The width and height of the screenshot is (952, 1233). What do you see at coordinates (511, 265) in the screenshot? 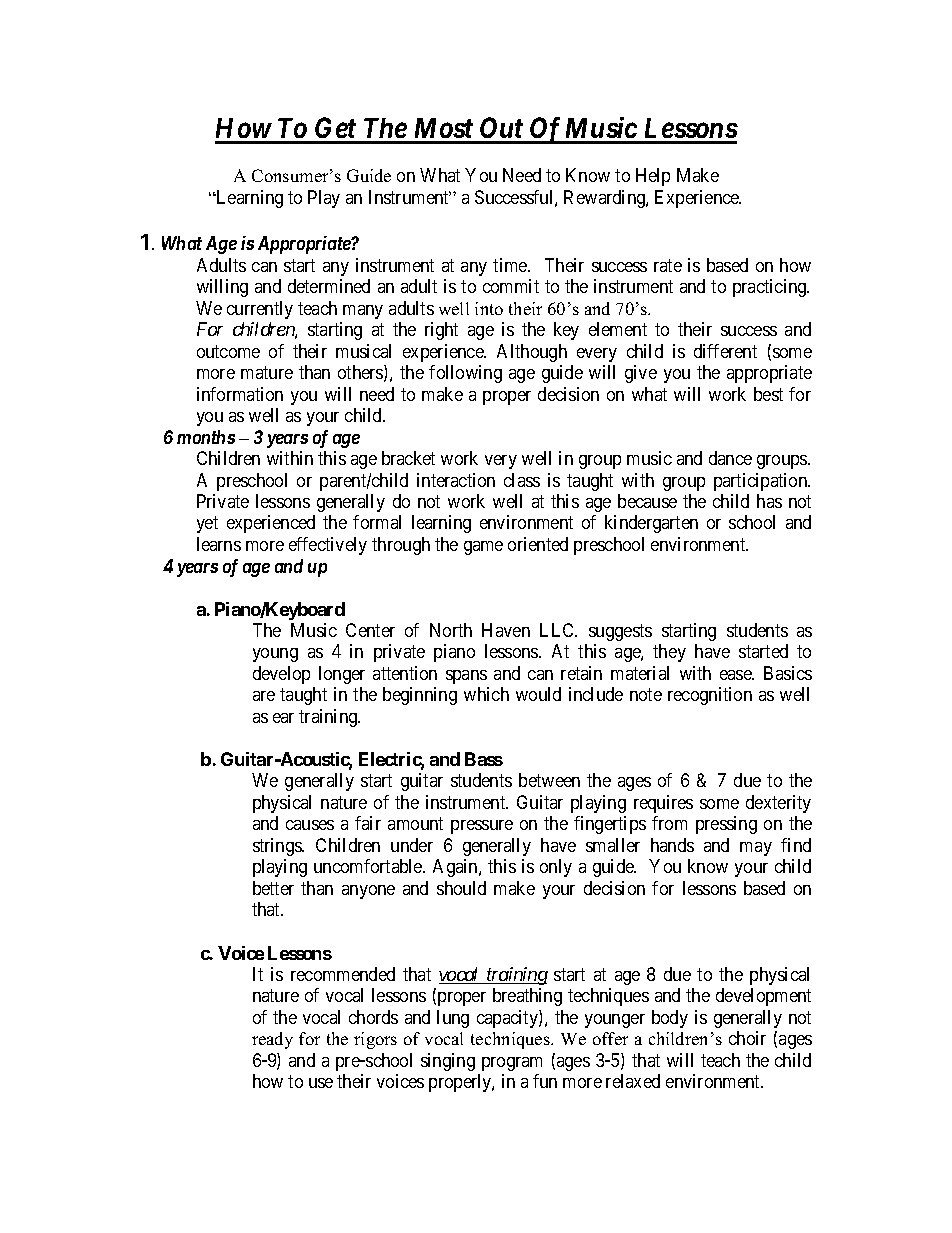
I see `time` at bounding box center [511, 265].
